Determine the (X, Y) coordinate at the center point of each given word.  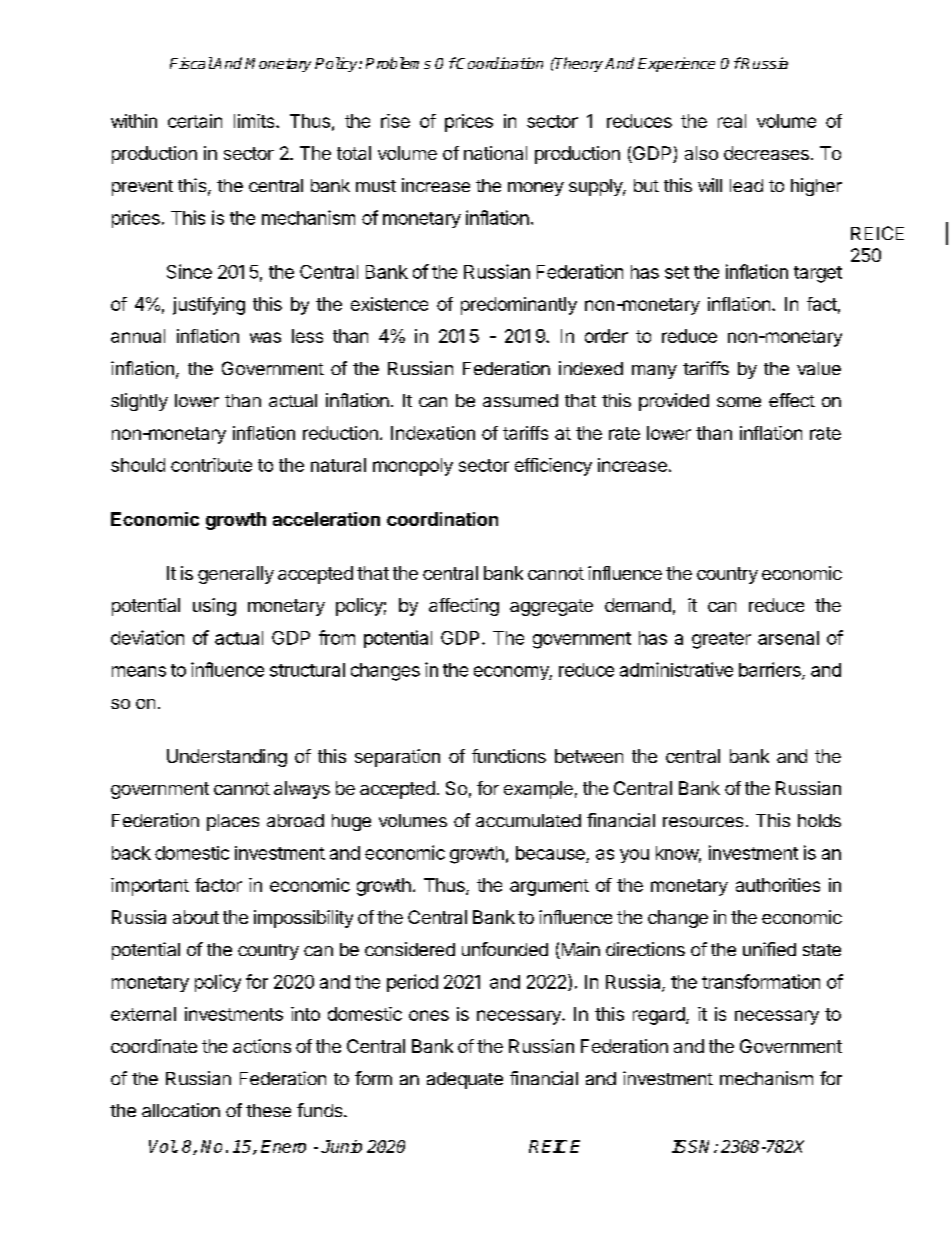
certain (195, 121)
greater (721, 640)
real (732, 121)
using (214, 607)
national (495, 153)
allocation (181, 1110)
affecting (464, 607)
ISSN (693, 1146)
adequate (465, 1080)
